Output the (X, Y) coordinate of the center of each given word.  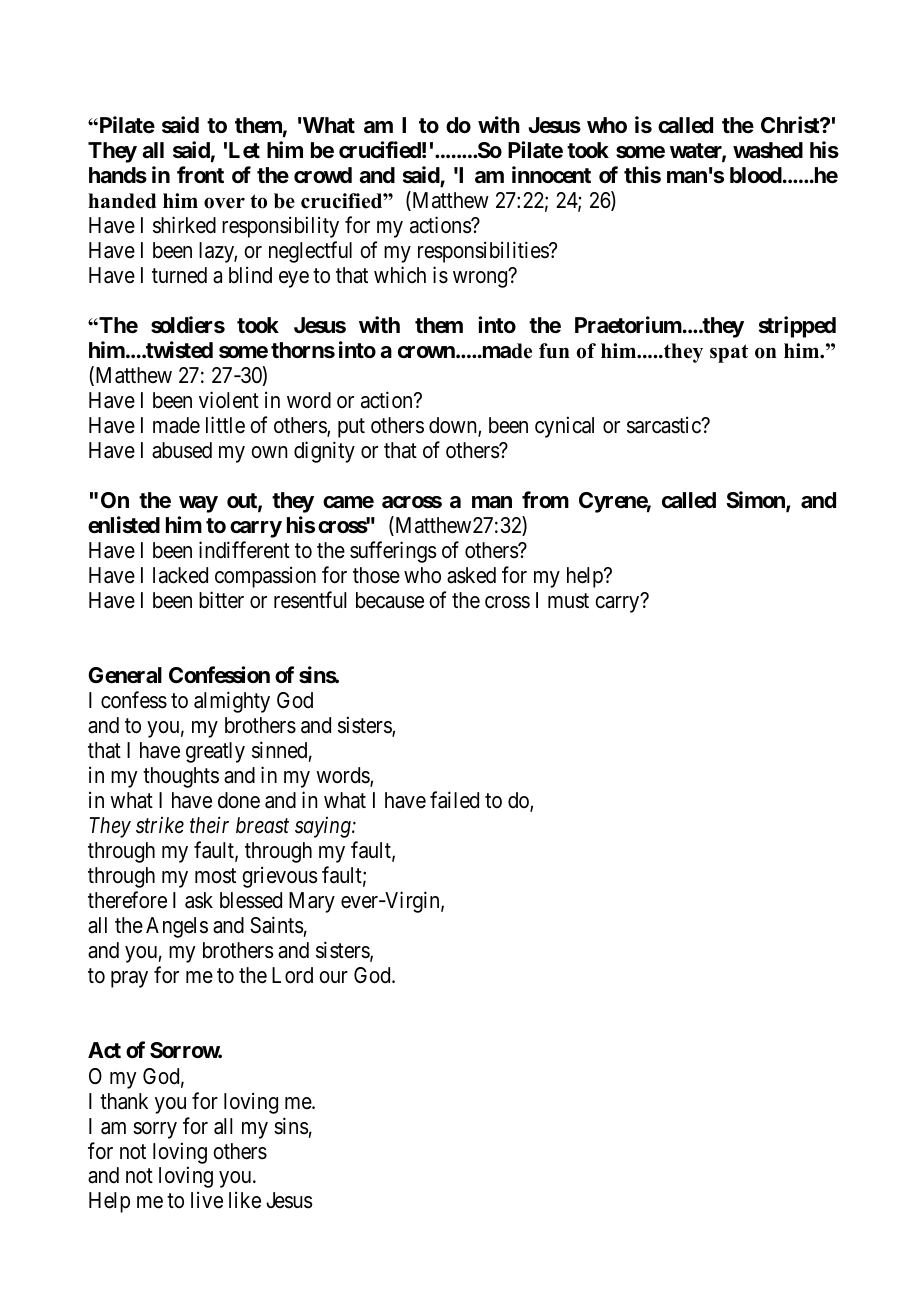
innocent (551, 174)
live (207, 1200)
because (390, 600)
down (454, 426)
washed (768, 150)
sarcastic (665, 425)
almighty (232, 702)
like (245, 1200)
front (200, 174)
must (568, 601)
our (333, 977)
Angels (177, 927)
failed (454, 800)
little (225, 425)
